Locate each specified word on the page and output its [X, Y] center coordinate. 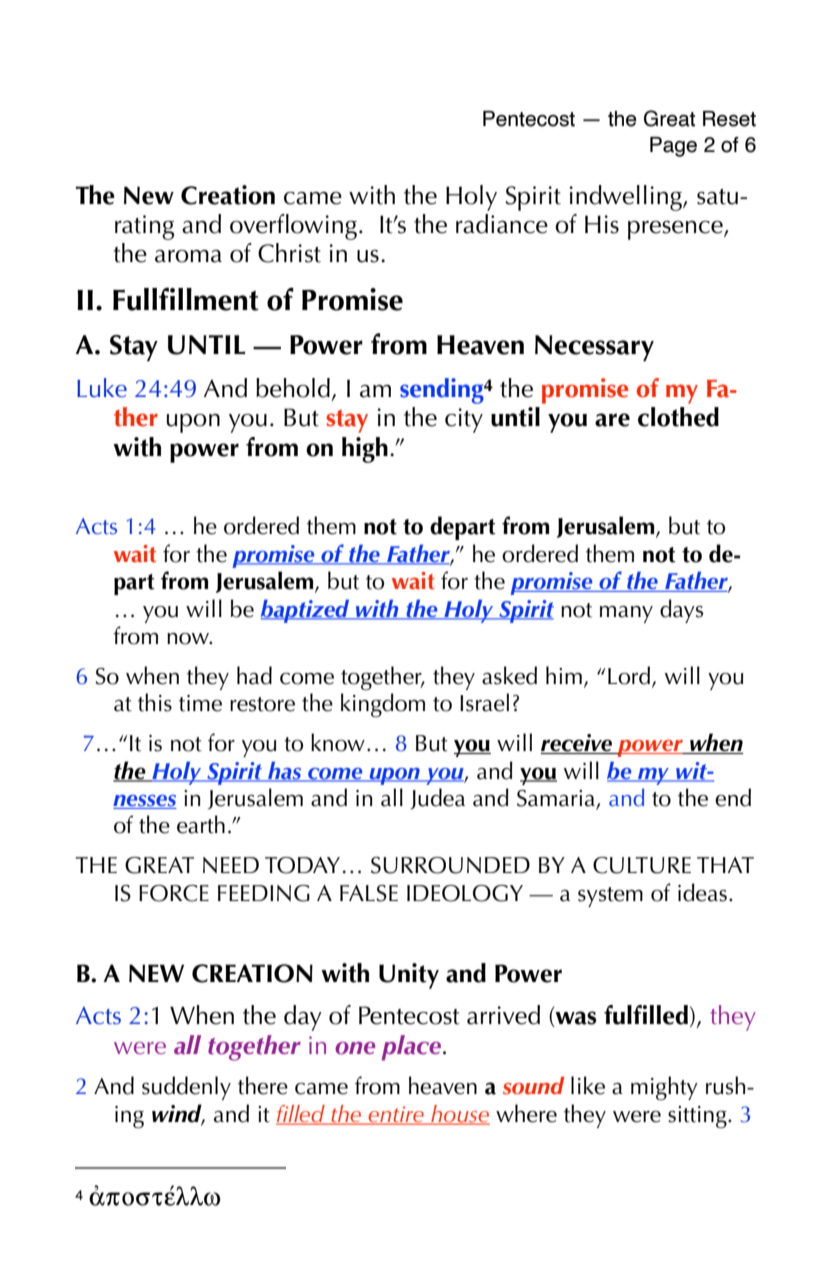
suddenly [186, 1088]
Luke [102, 388]
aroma [188, 256]
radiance [502, 224]
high [365, 450]
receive [578, 744]
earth [201, 824]
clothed [678, 417]
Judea [437, 798]
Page [673, 147]
